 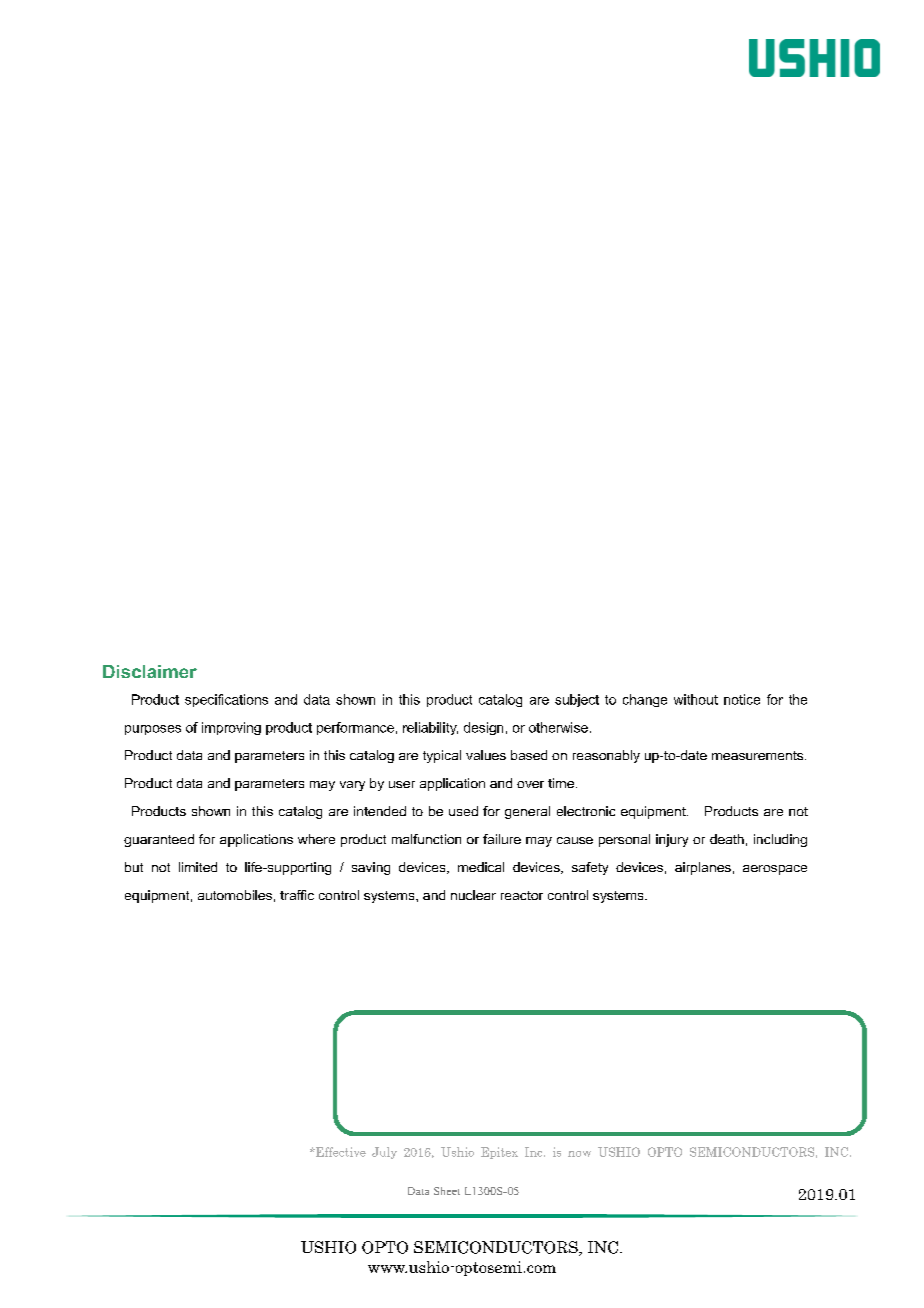 I want to click on design, so click(x=483, y=728).
